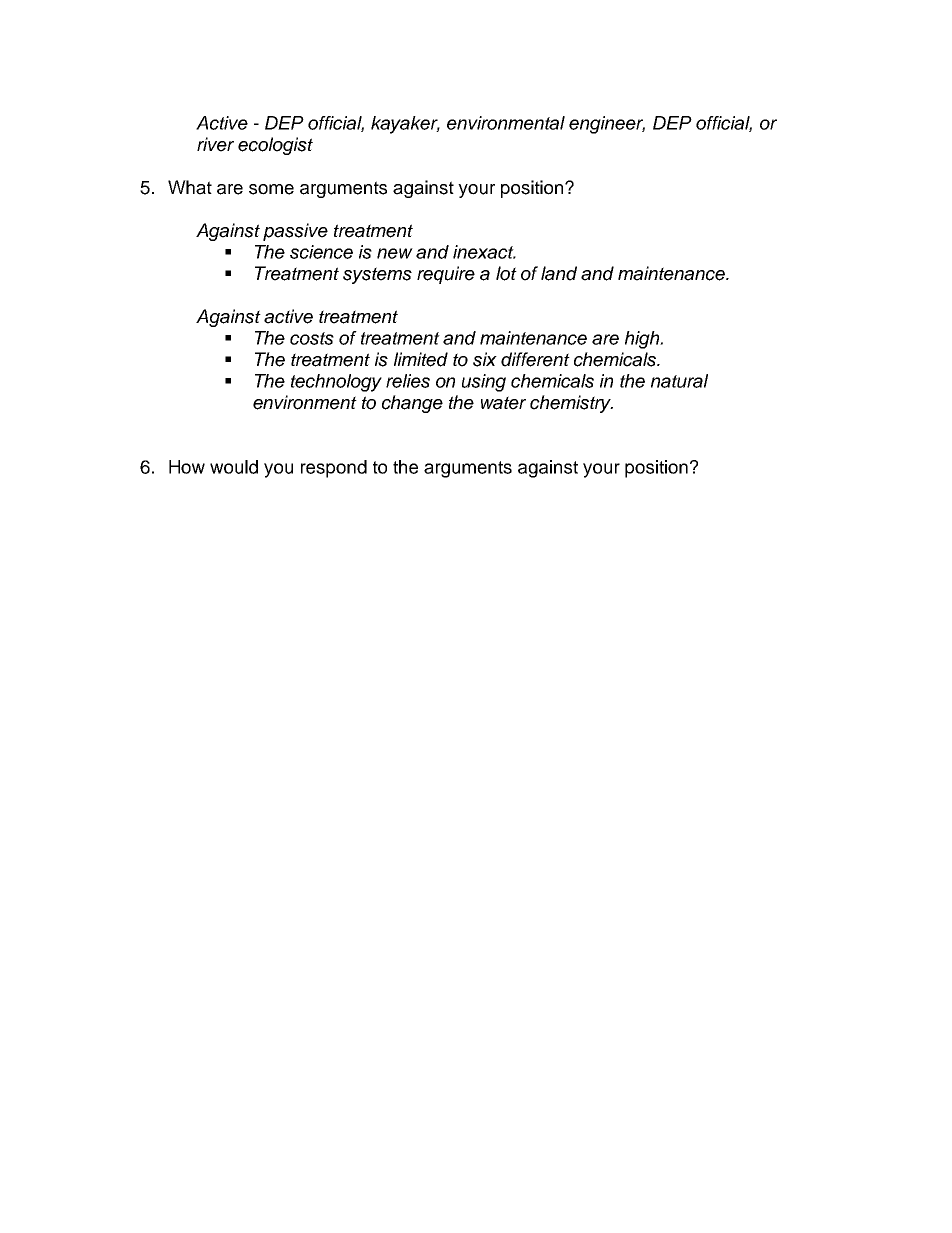 This screenshot has width=952, height=1233. What do you see at coordinates (312, 338) in the screenshot?
I see `costs` at bounding box center [312, 338].
